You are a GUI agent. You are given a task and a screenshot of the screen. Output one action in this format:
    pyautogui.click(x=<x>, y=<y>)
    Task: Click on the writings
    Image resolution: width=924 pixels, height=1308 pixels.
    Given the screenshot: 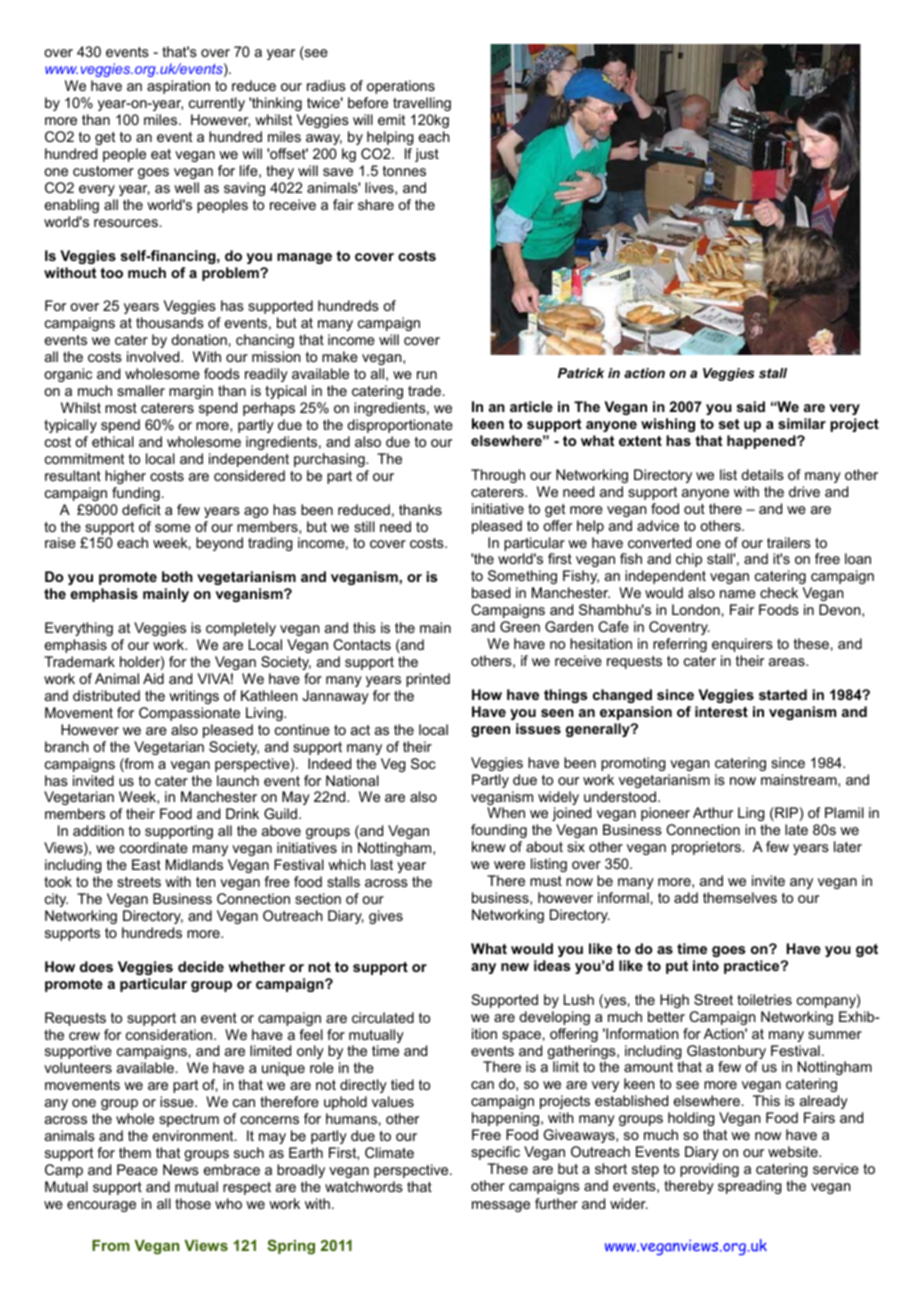 What is the action you would take?
    pyautogui.click(x=194, y=697)
